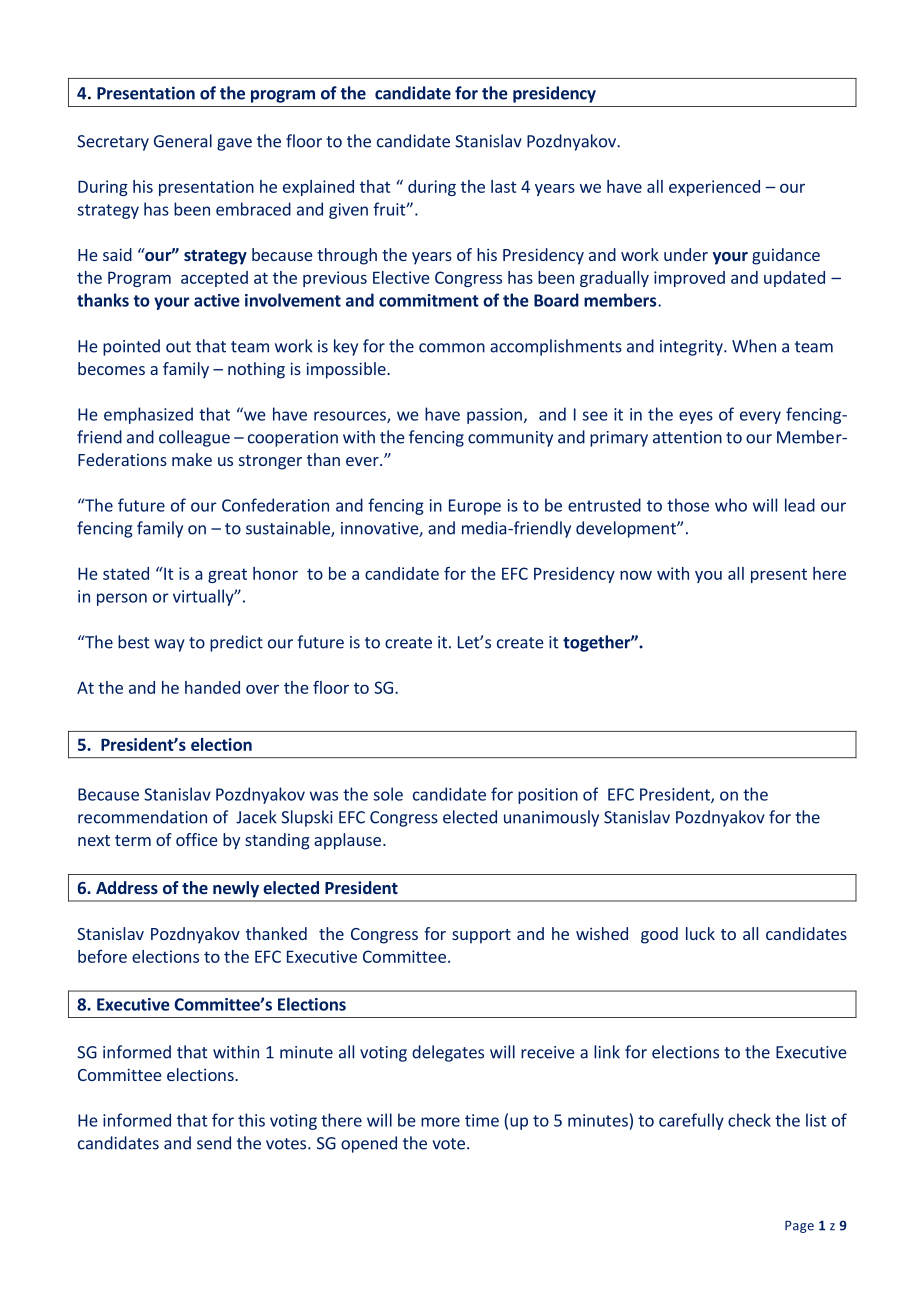 The height and width of the document is (1308, 924). I want to click on send, so click(214, 1143).
